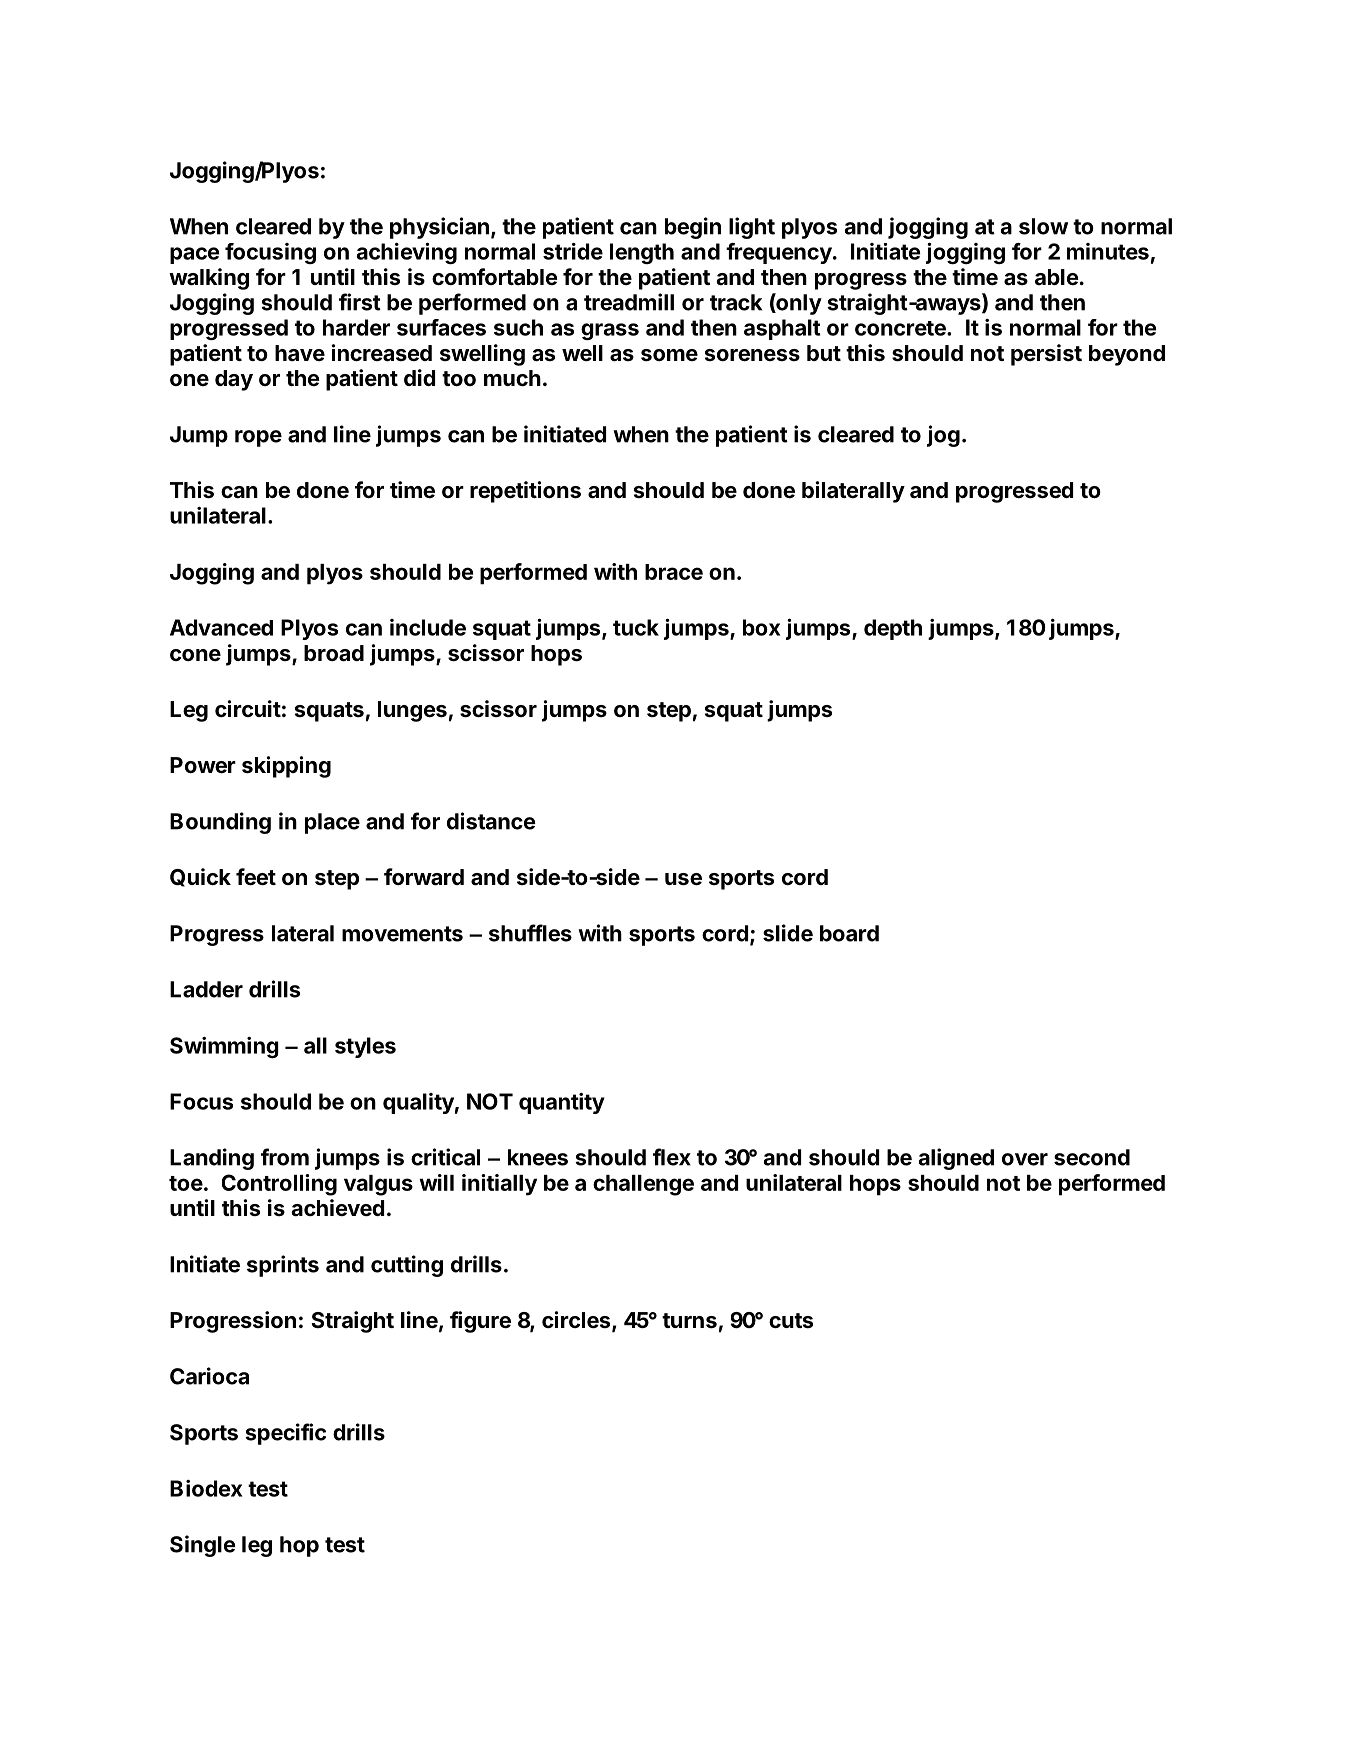  I want to click on turns, so click(689, 1321).
